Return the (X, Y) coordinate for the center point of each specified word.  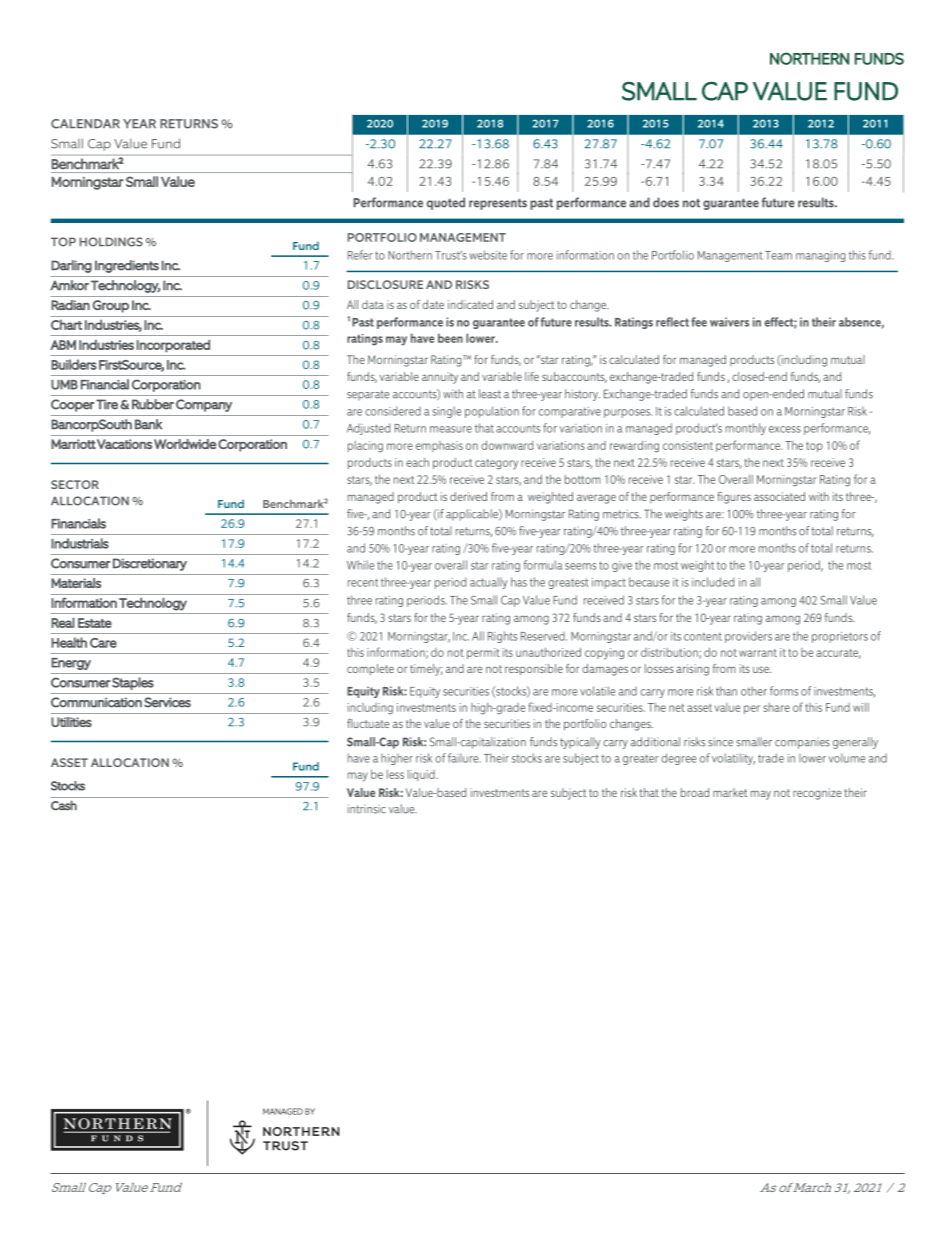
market (730, 792)
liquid (422, 775)
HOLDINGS (111, 242)
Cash (64, 806)
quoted (446, 203)
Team (778, 255)
